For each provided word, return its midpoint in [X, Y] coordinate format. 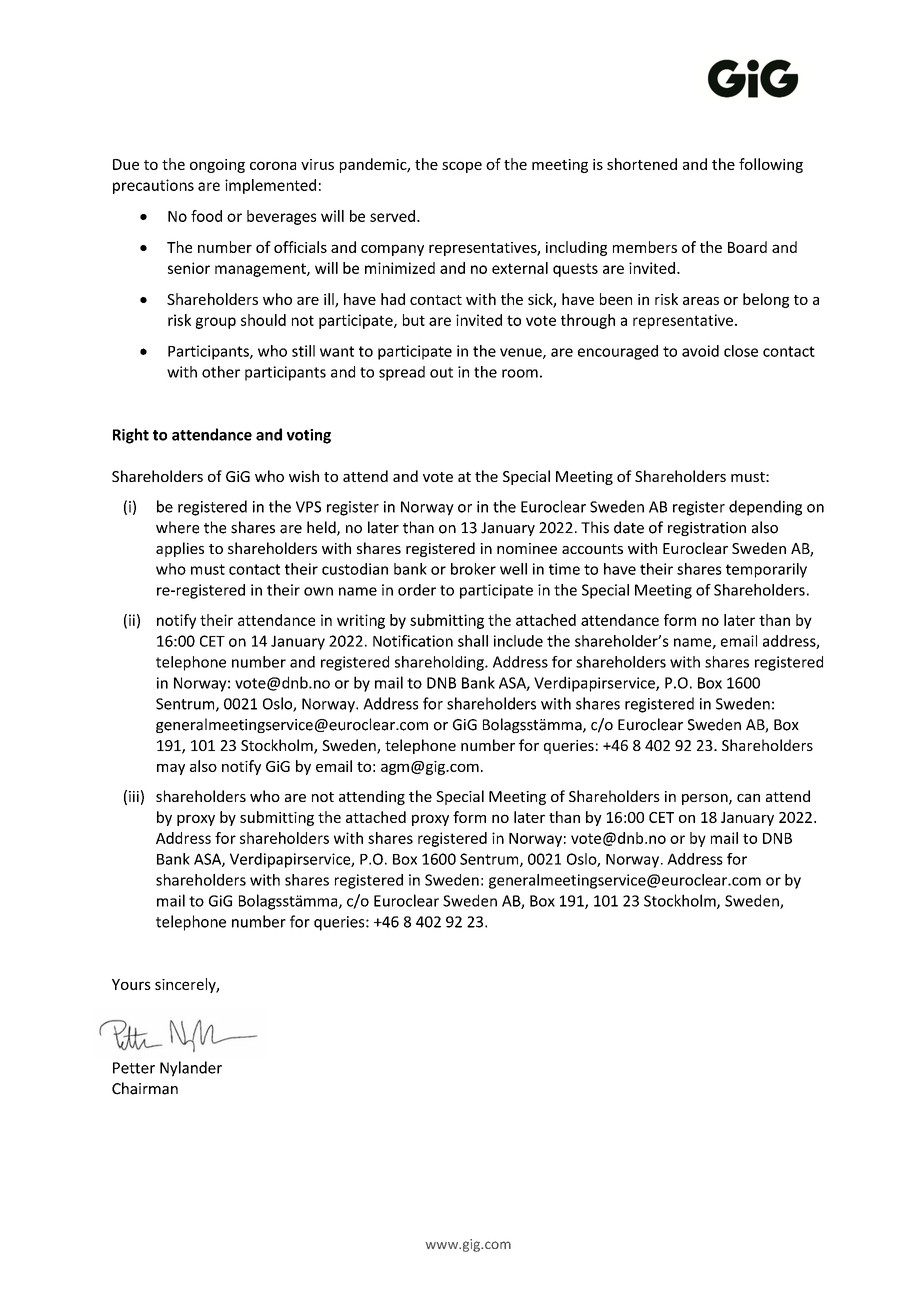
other [221, 372]
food [206, 216]
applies [180, 549]
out [441, 372]
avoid [700, 351]
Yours [131, 984]
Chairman [145, 1088]
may [171, 769]
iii [134, 796]
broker [473, 569]
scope [462, 167]
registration [707, 529]
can [748, 798]
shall [473, 641]
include [518, 641]
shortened [642, 164]
